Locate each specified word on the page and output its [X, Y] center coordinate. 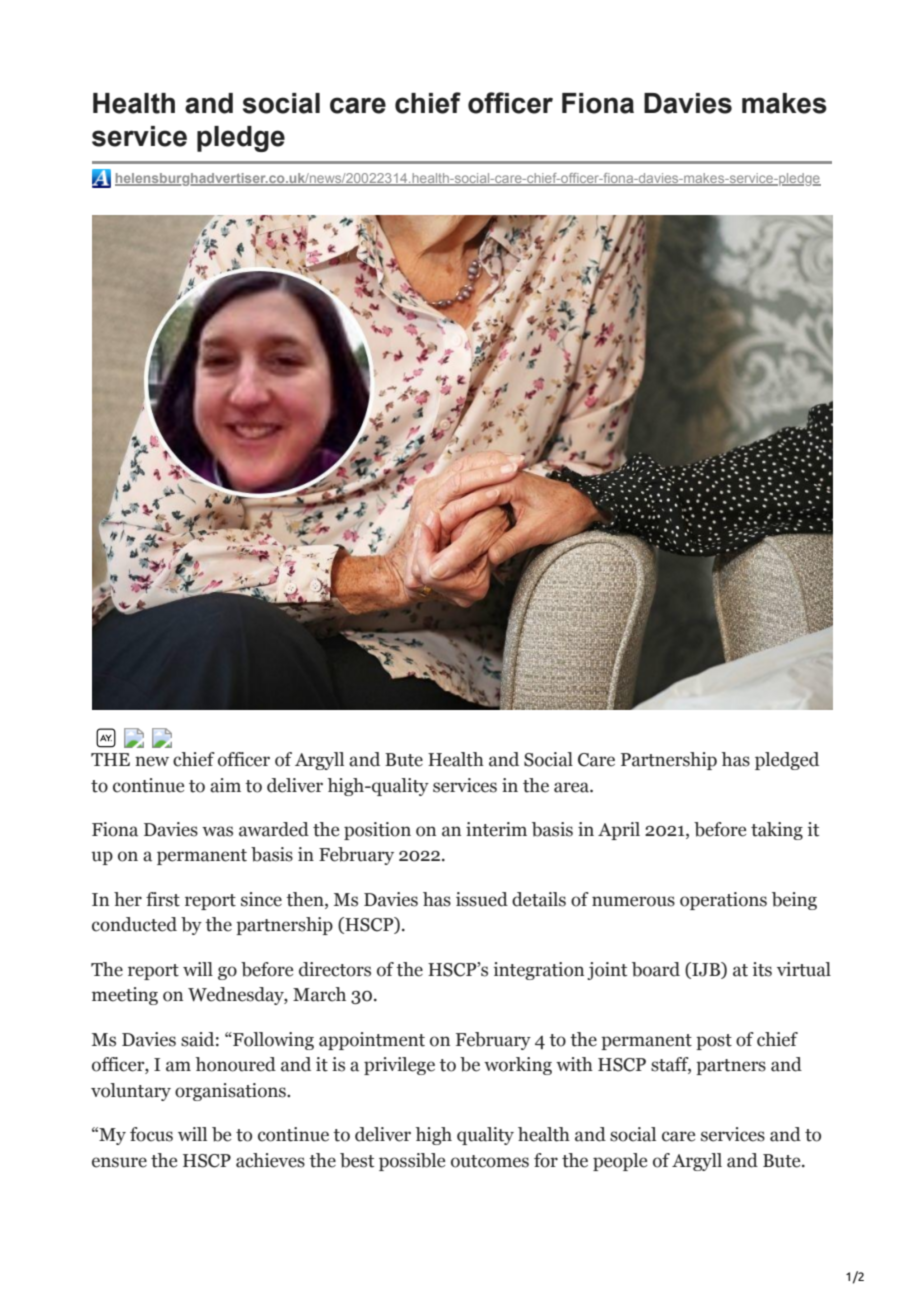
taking [777, 831]
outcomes [490, 1161]
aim [225, 785]
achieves [270, 1160]
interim [496, 829]
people [620, 1162]
